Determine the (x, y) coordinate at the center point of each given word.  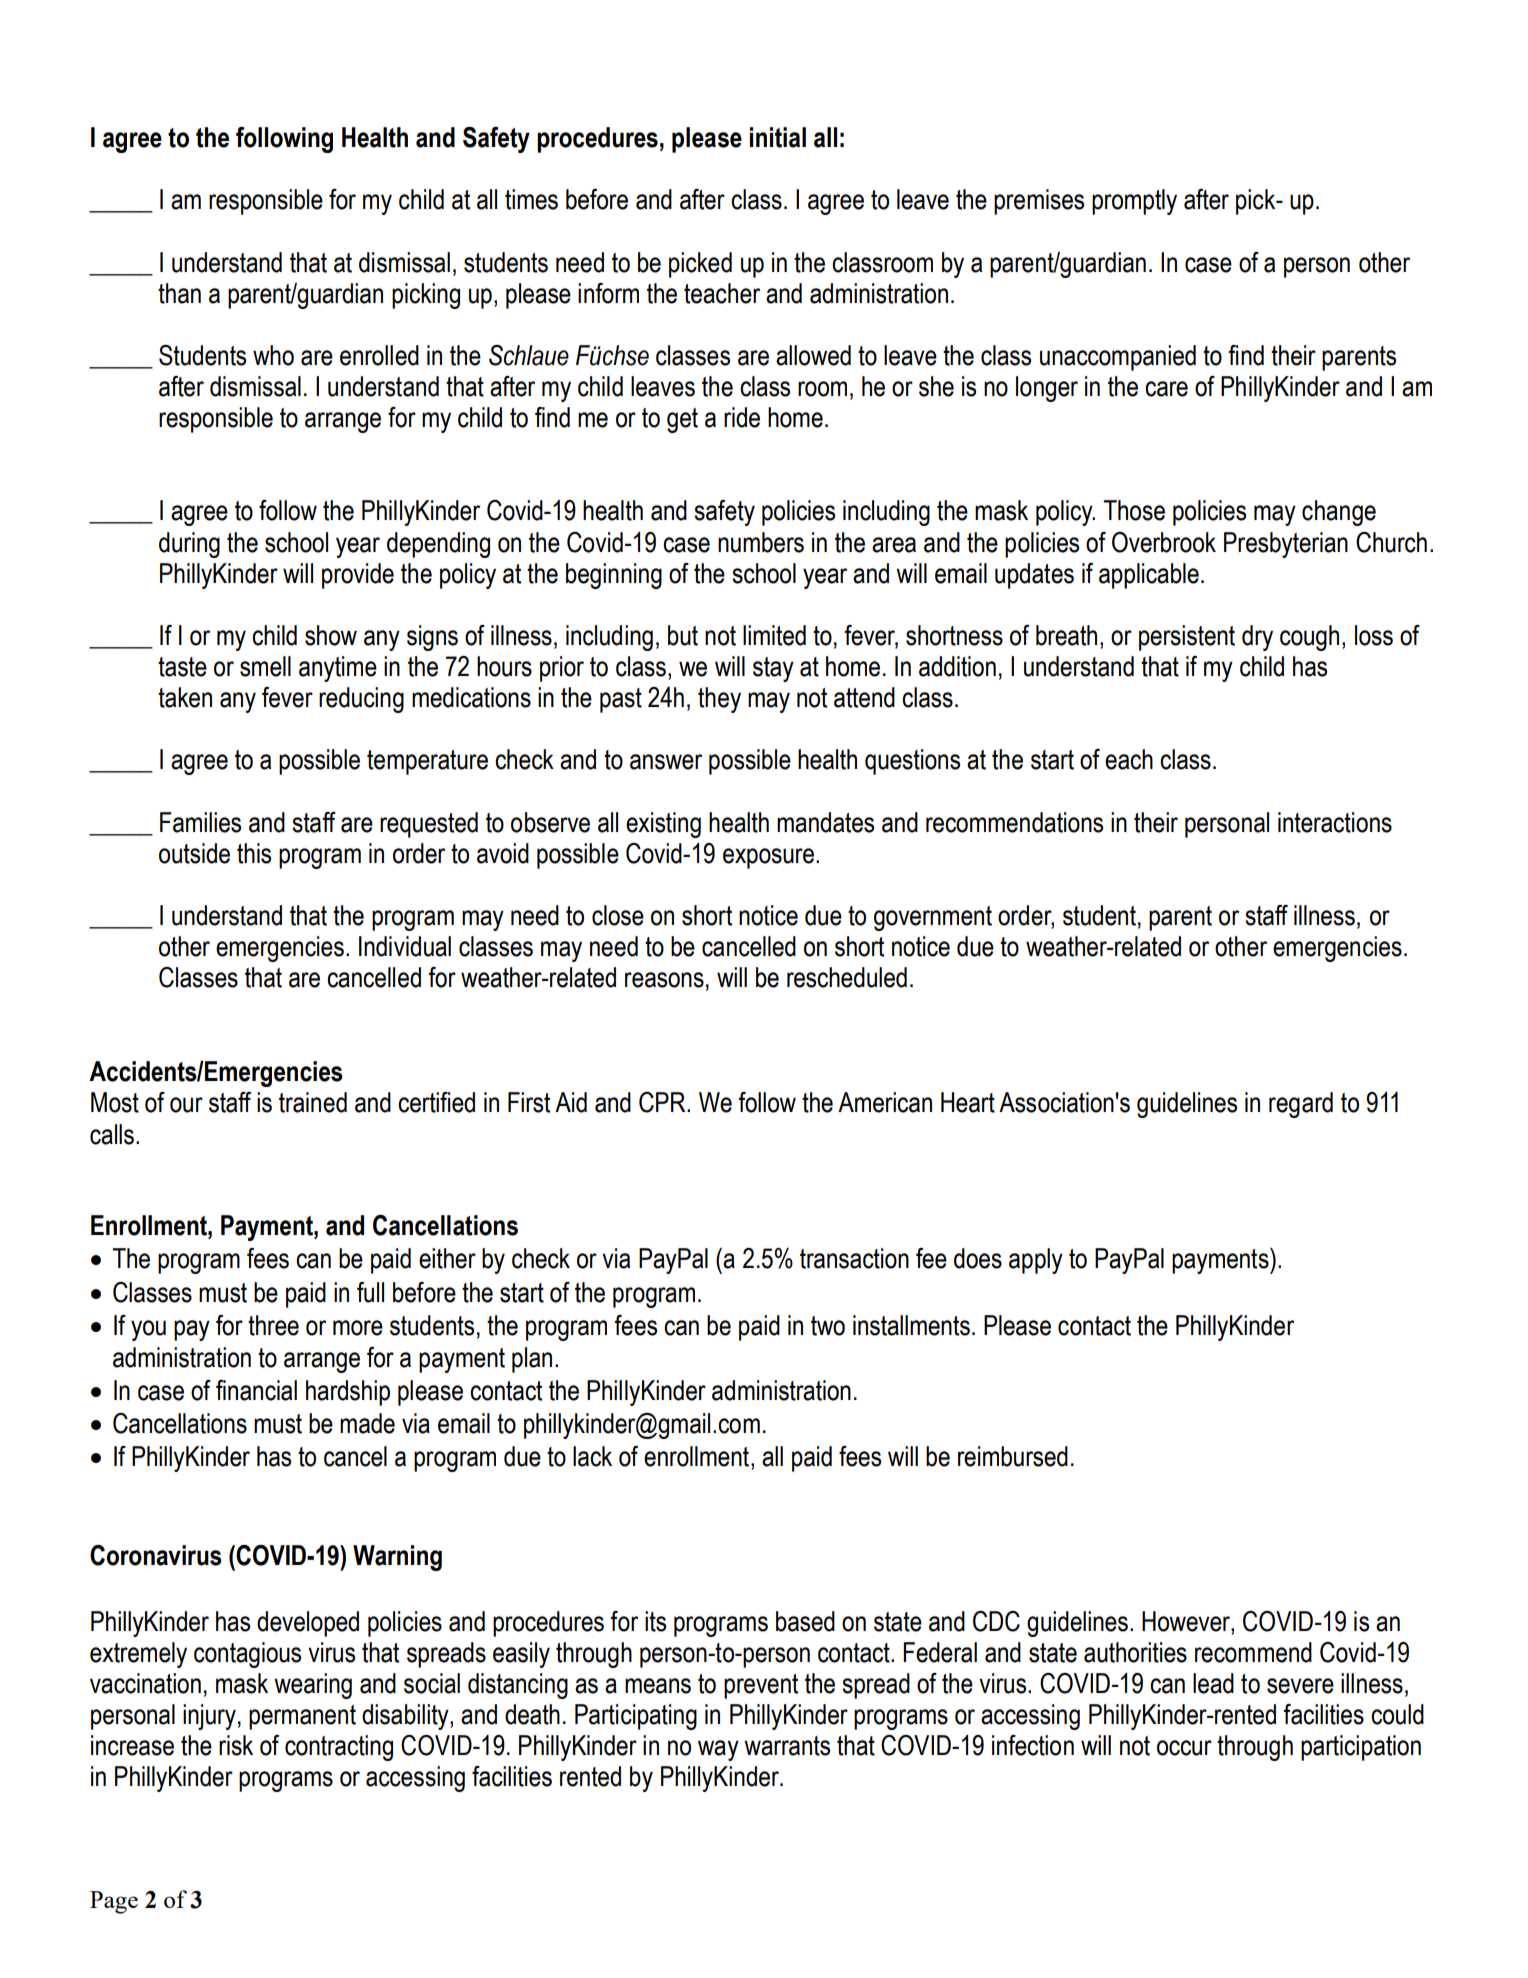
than (179, 293)
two (828, 1326)
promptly (1134, 202)
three (273, 1325)
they (719, 700)
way (718, 1750)
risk (236, 1745)
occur (1184, 1748)
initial (778, 137)
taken (185, 697)
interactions (1335, 822)
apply (1036, 1261)
